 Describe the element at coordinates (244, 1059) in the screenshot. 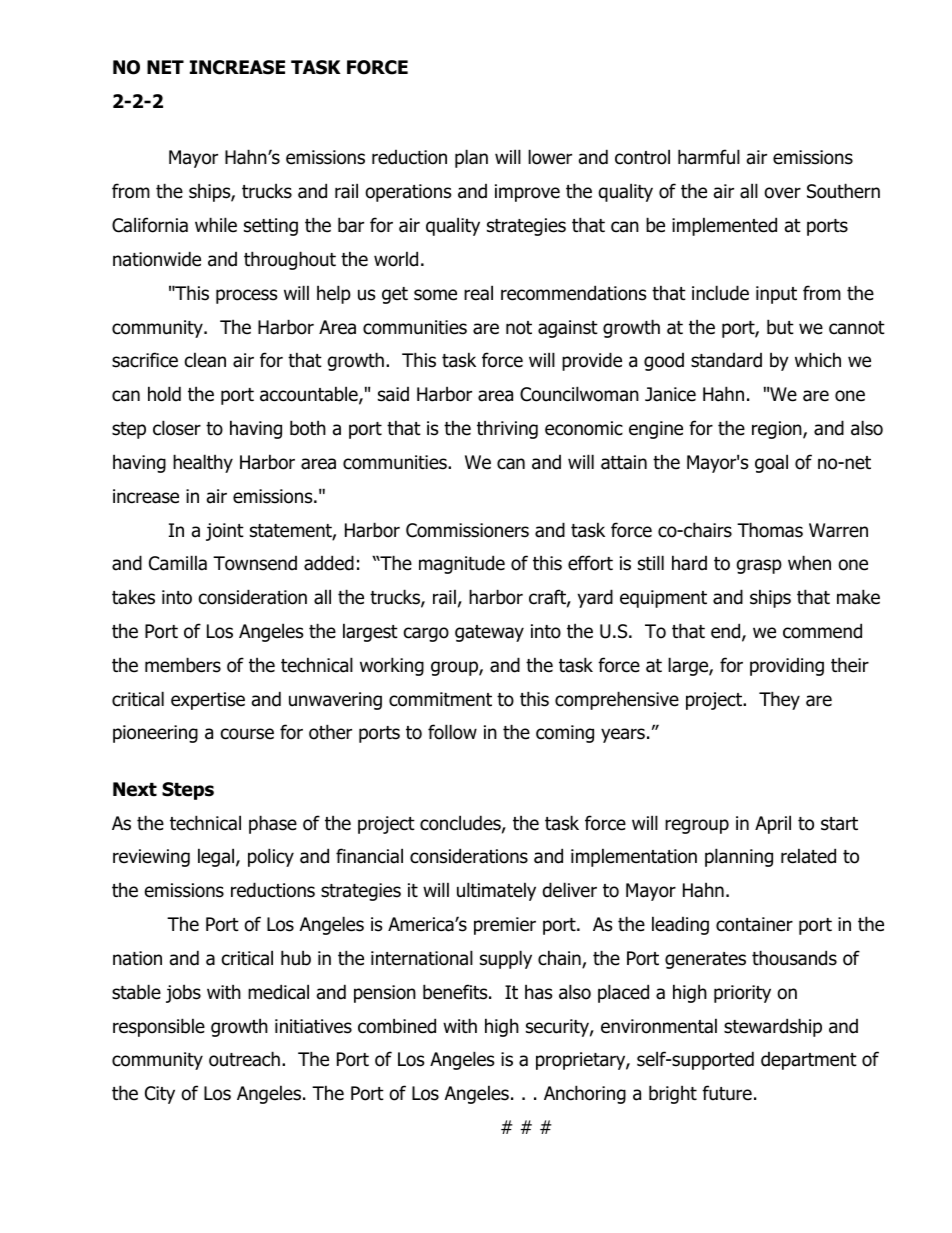

I see `outreach` at that location.
